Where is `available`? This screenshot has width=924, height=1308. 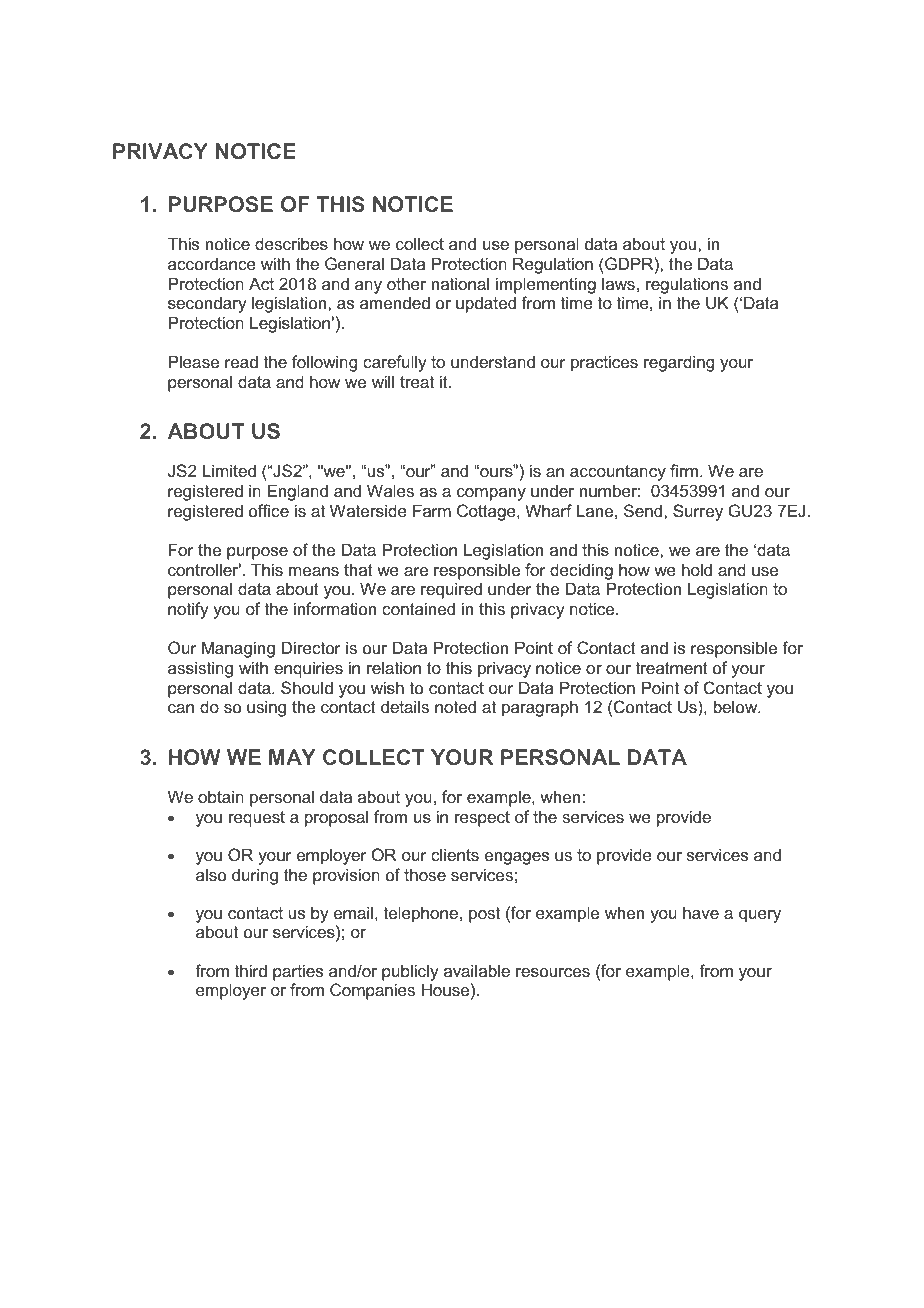 available is located at coordinates (477, 970).
